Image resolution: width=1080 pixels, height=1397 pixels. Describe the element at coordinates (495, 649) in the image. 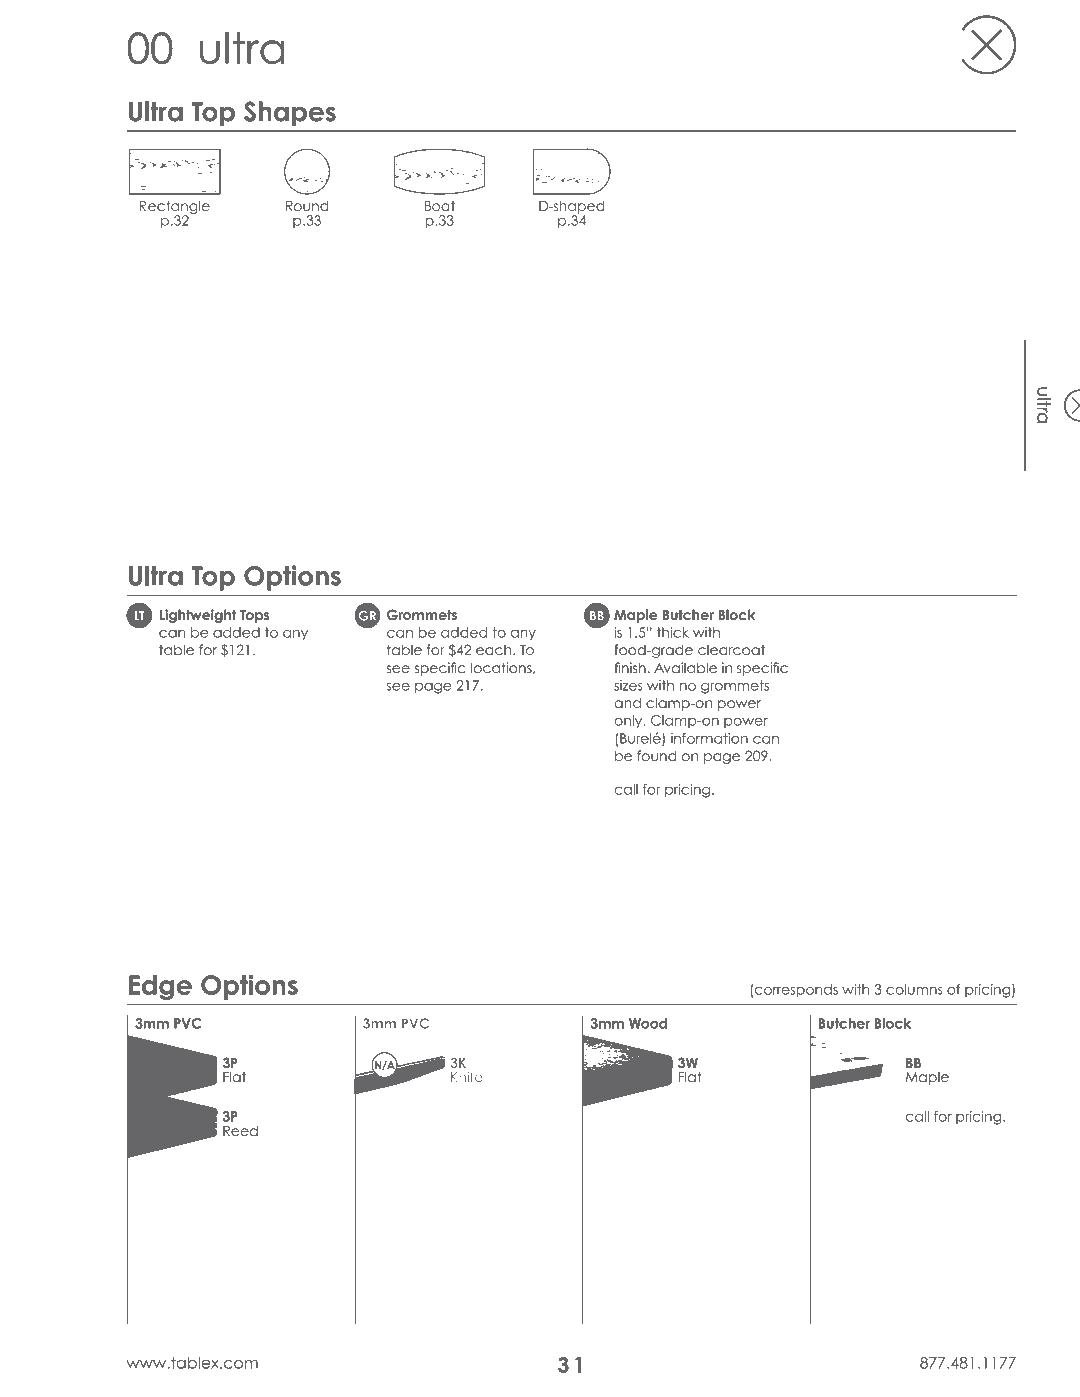

I see `each` at that location.
